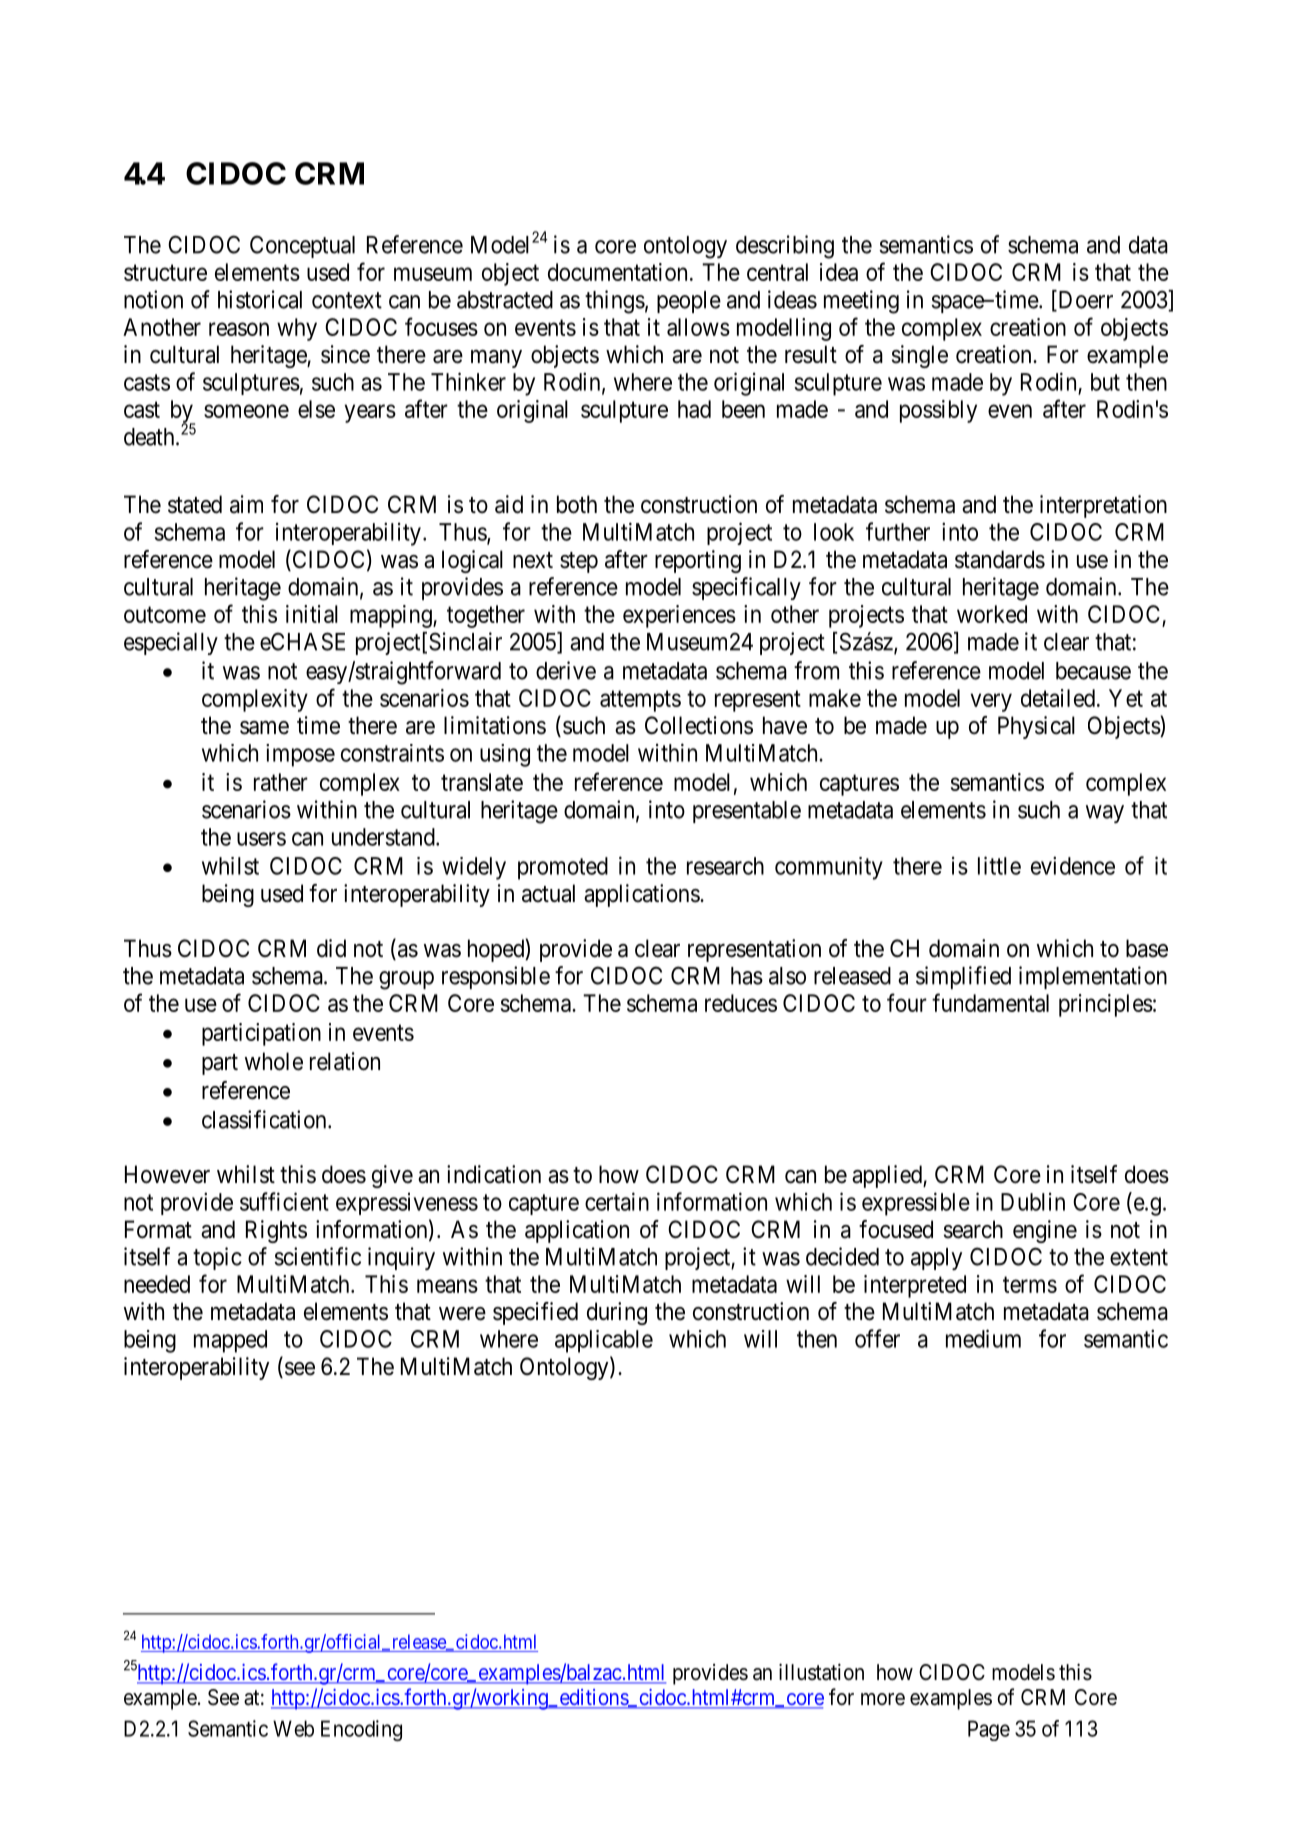 The height and width of the screenshot is (1825, 1290). What do you see at coordinates (920, 356) in the screenshot?
I see `single` at bounding box center [920, 356].
